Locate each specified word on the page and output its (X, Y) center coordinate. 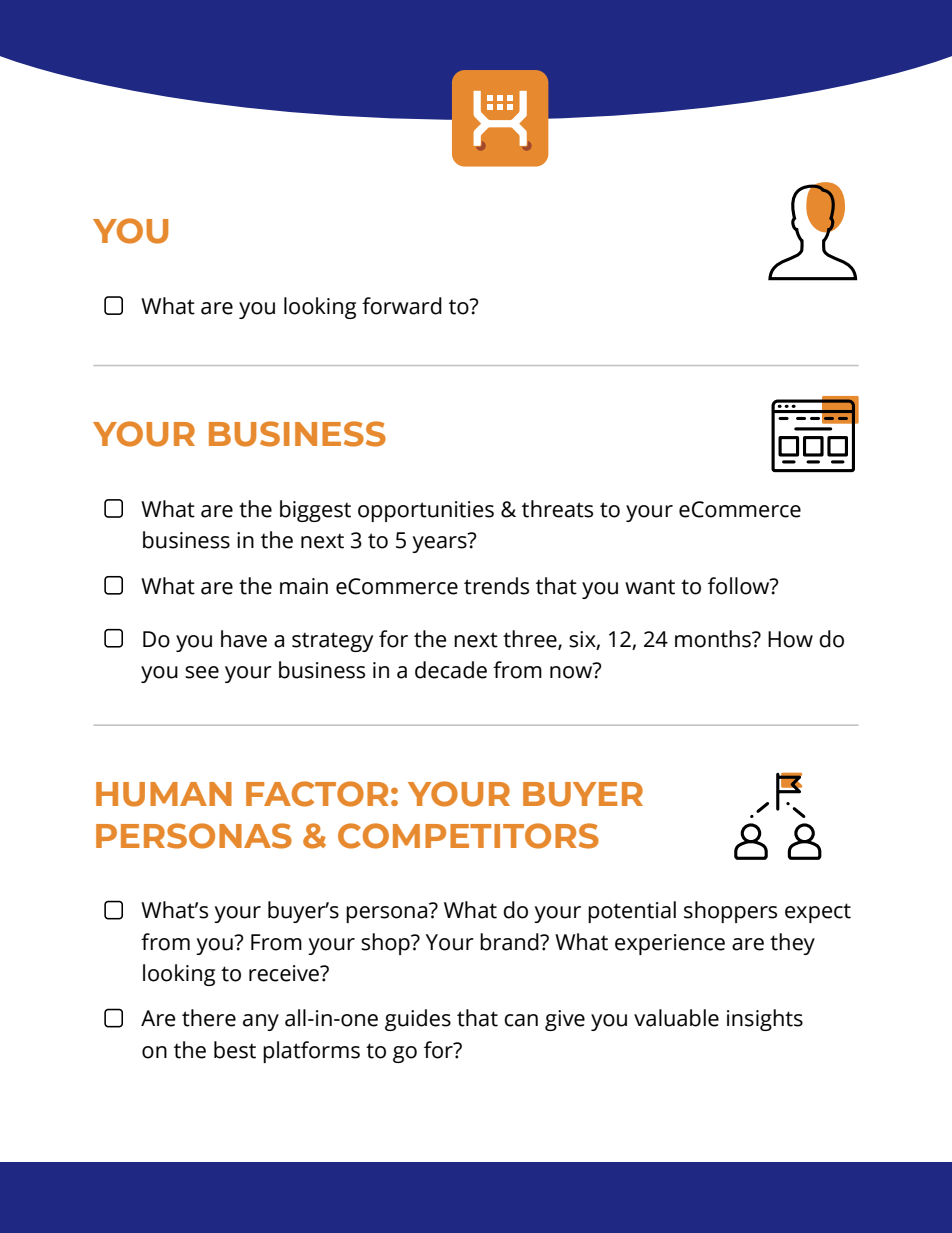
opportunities (426, 511)
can (521, 1020)
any (261, 1022)
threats (557, 509)
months (714, 639)
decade (451, 670)
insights (765, 1020)
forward (402, 306)
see (202, 672)
